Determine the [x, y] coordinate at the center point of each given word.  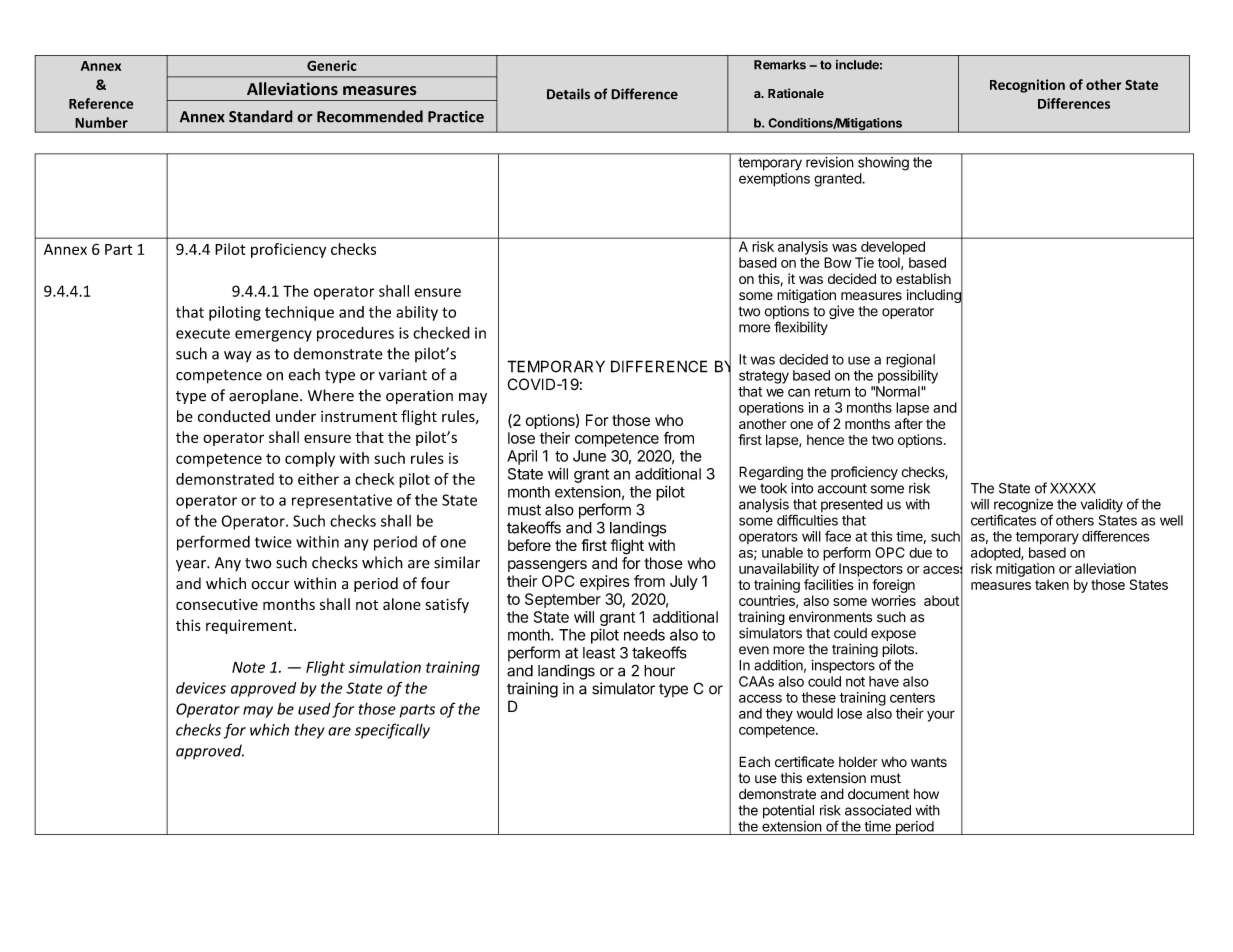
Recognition [1027, 86]
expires [605, 582]
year [192, 566]
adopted [996, 554]
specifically [392, 731]
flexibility [801, 328]
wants [929, 762]
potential [788, 812]
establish [923, 278]
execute [203, 333]
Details [568, 94]
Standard [261, 116]
